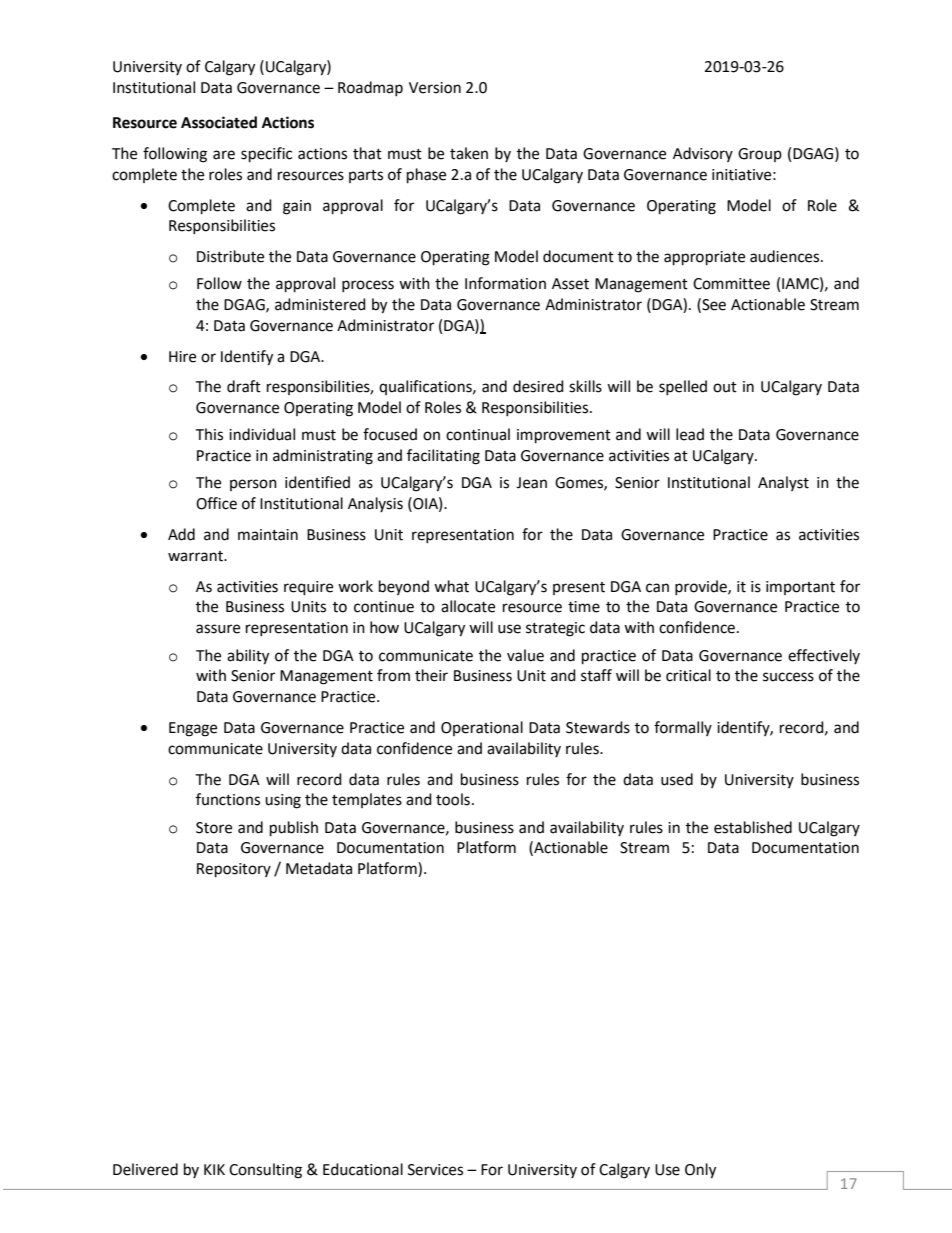  Describe the element at coordinates (753, 827) in the image. I see `established` at that location.
